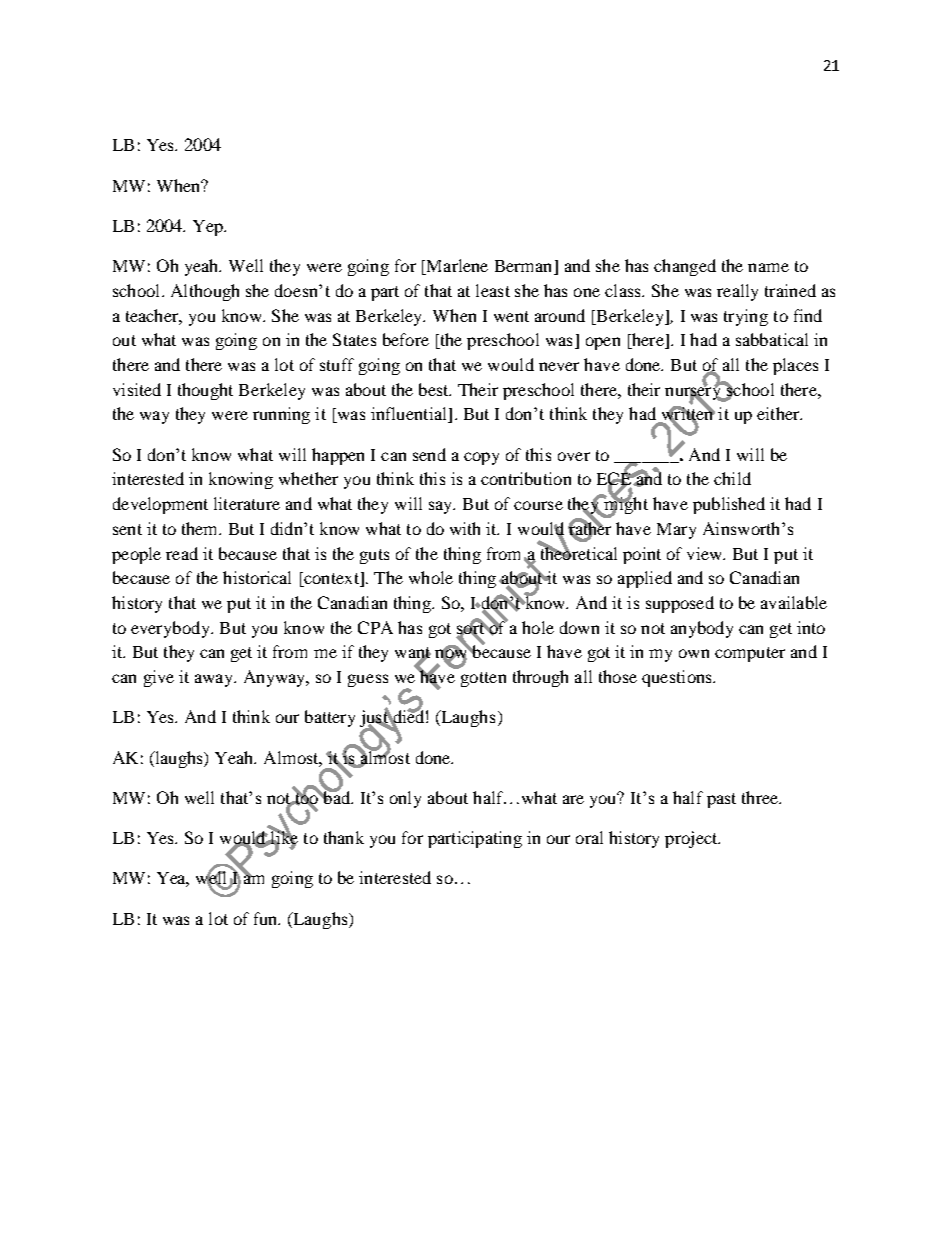  What do you see at coordinates (589, 837) in the screenshot?
I see `oral` at bounding box center [589, 837].
